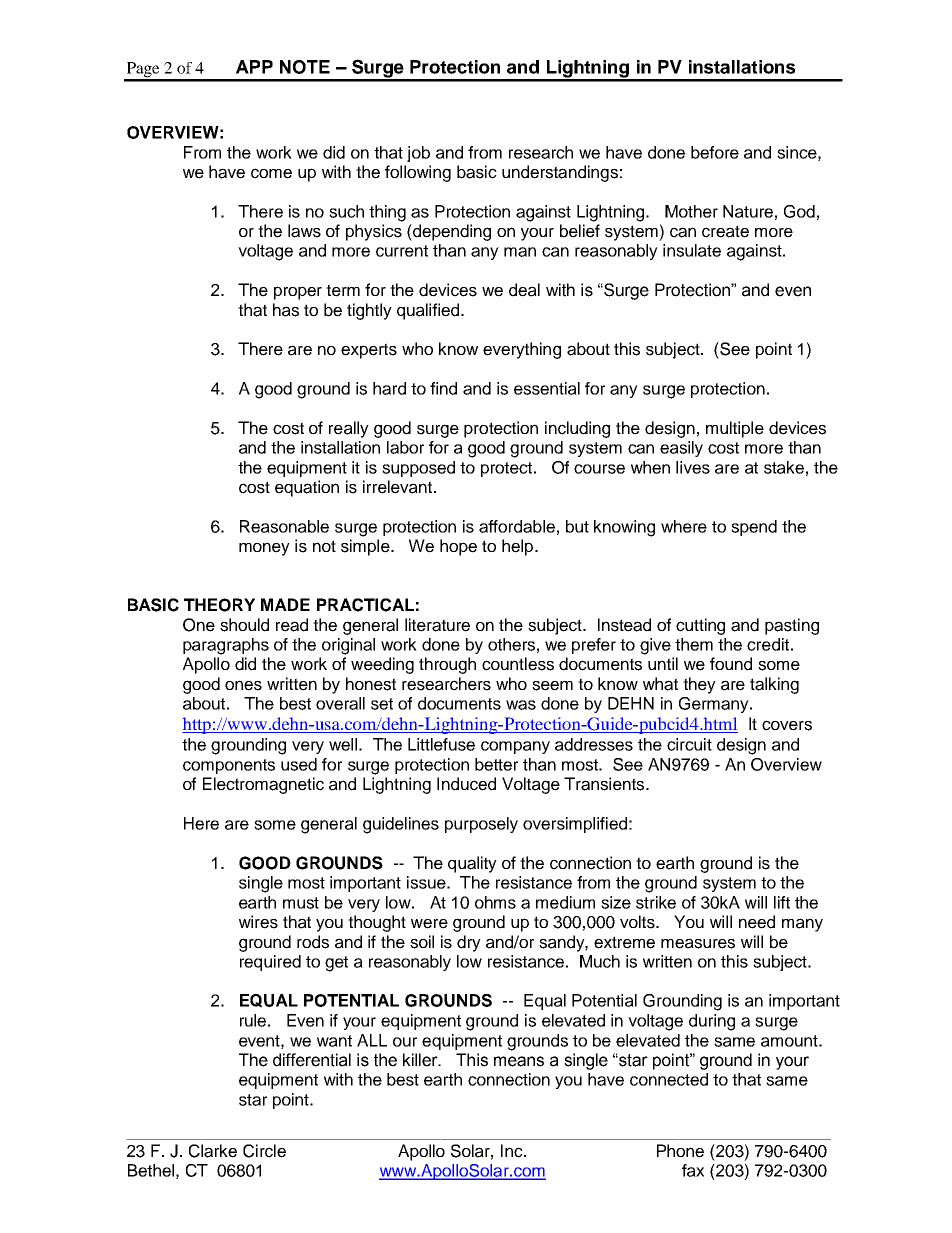 This screenshot has width=952, height=1233. What do you see at coordinates (700, 626) in the screenshot?
I see `cutting` at bounding box center [700, 626].
